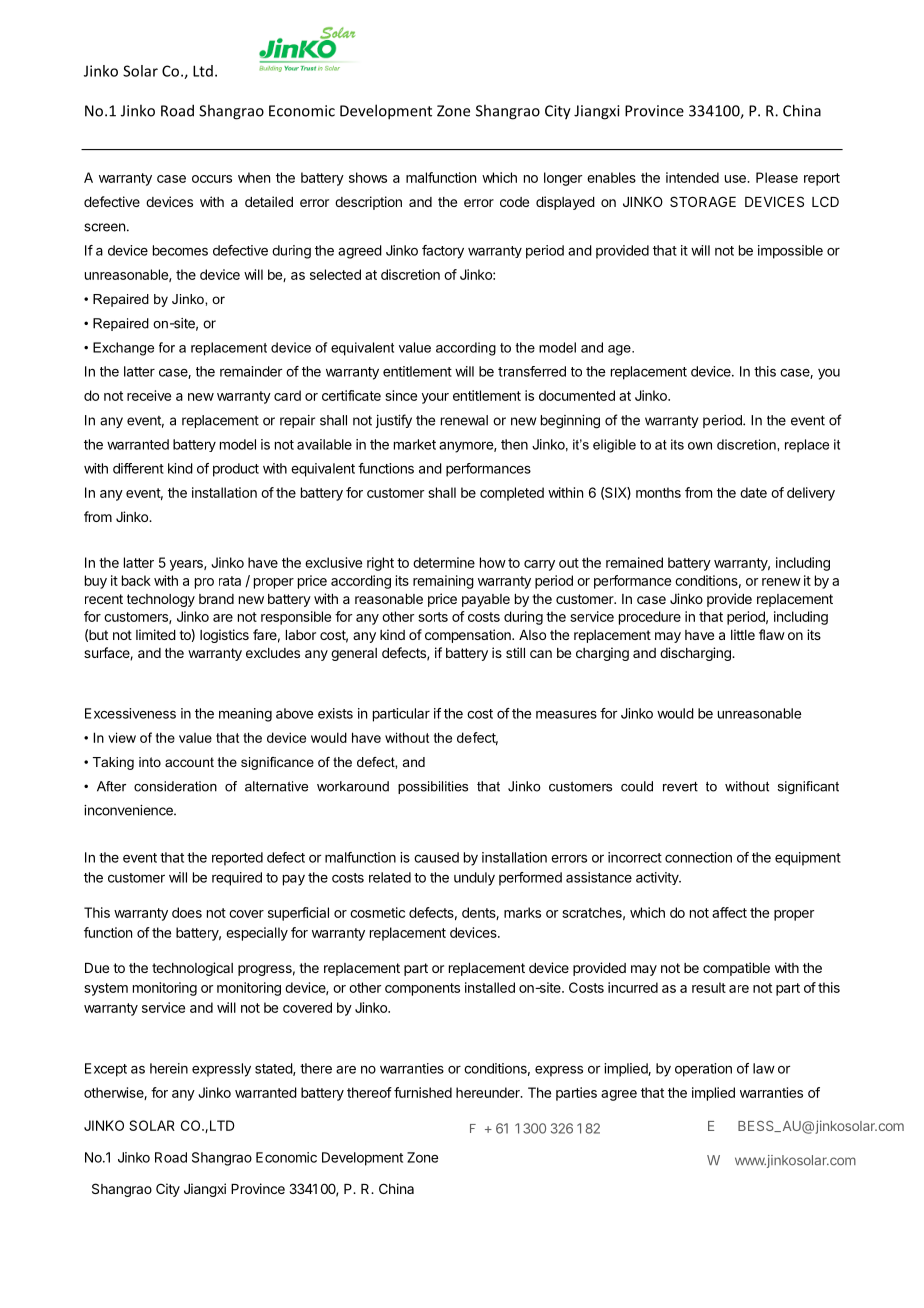  I want to click on code, so click(514, 202).
